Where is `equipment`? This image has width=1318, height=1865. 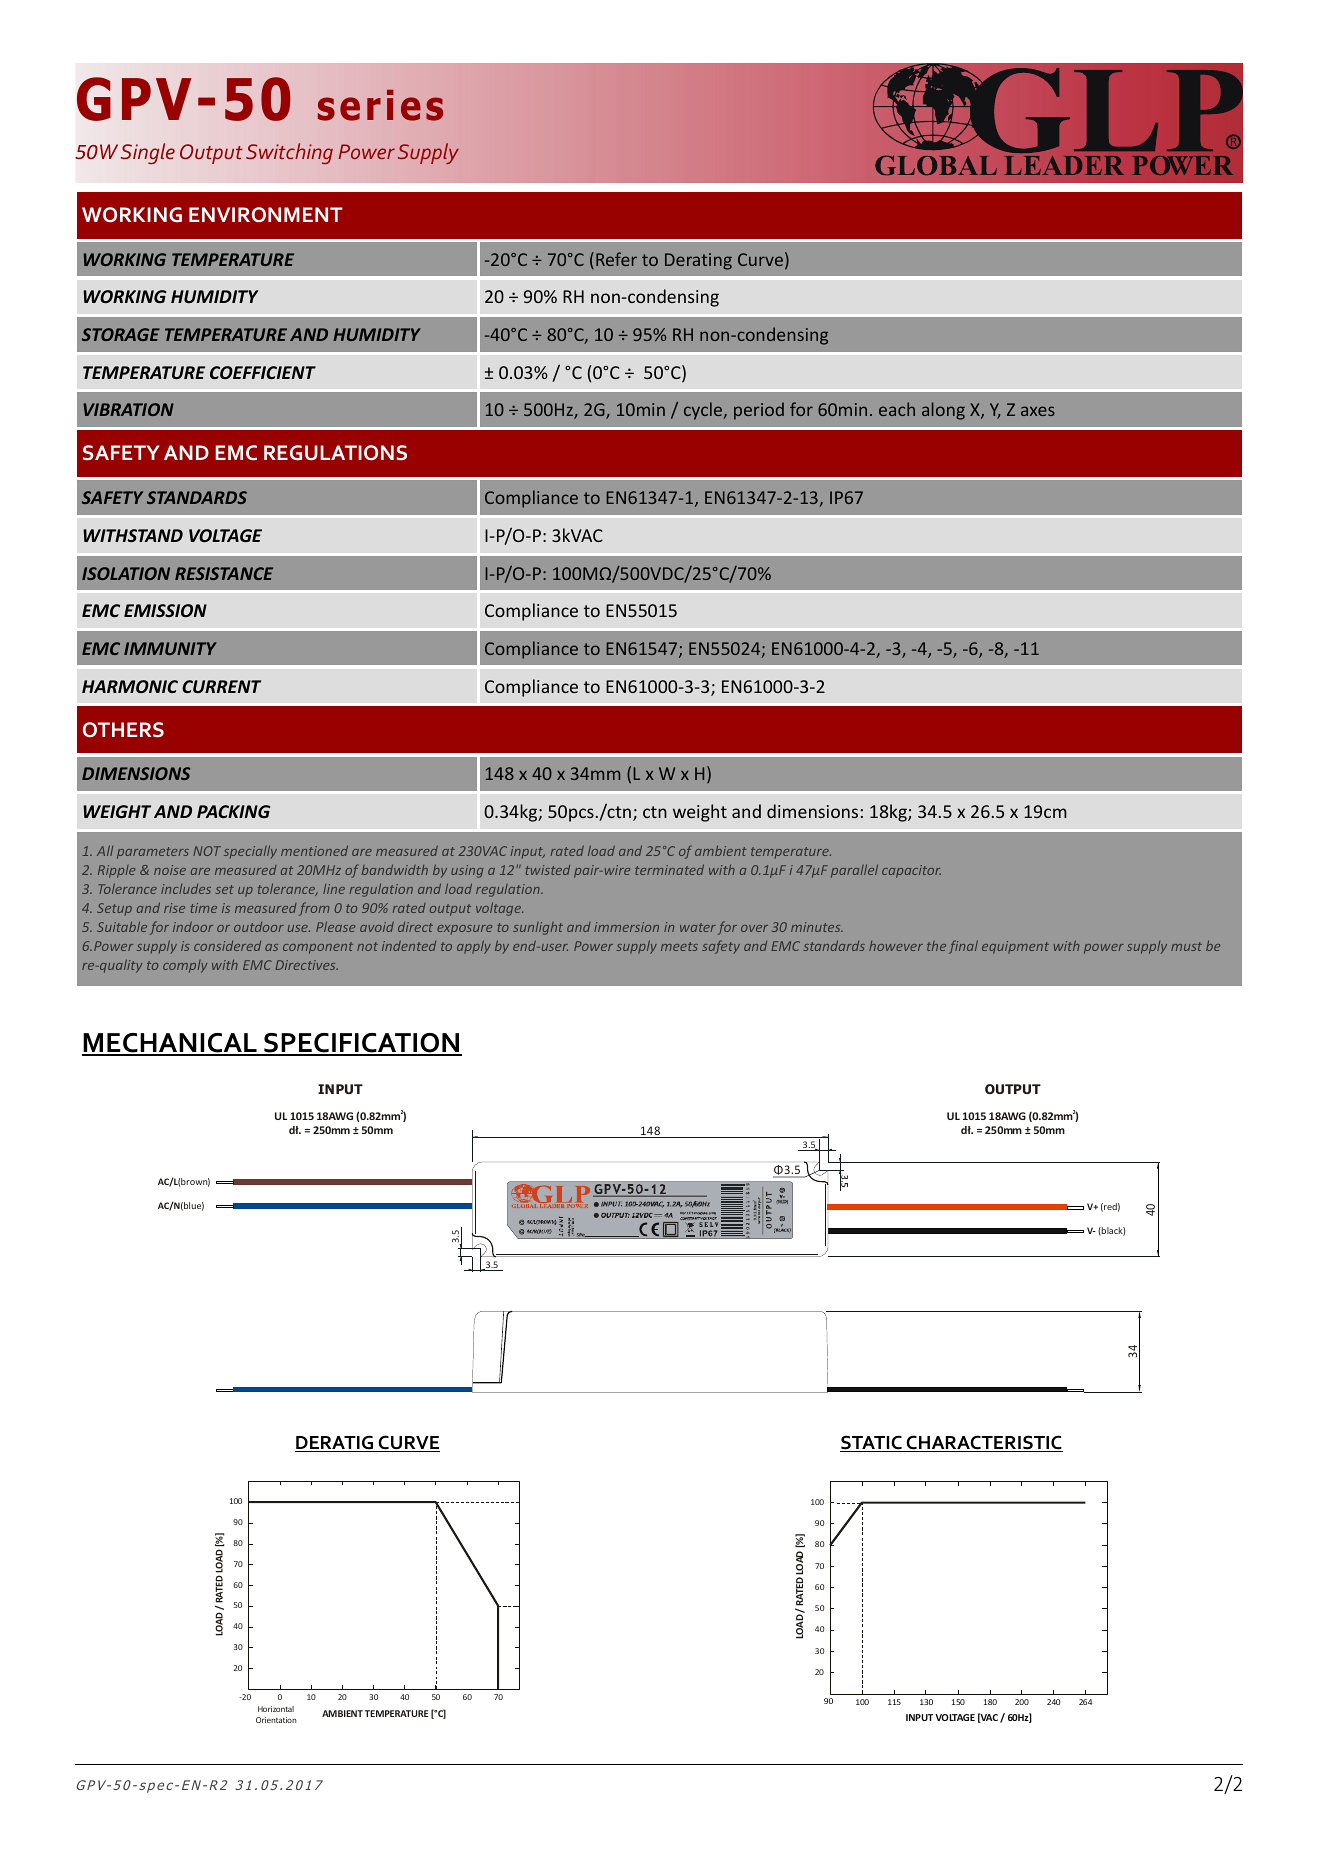
equipment is located at coordinates (1015, 947).
